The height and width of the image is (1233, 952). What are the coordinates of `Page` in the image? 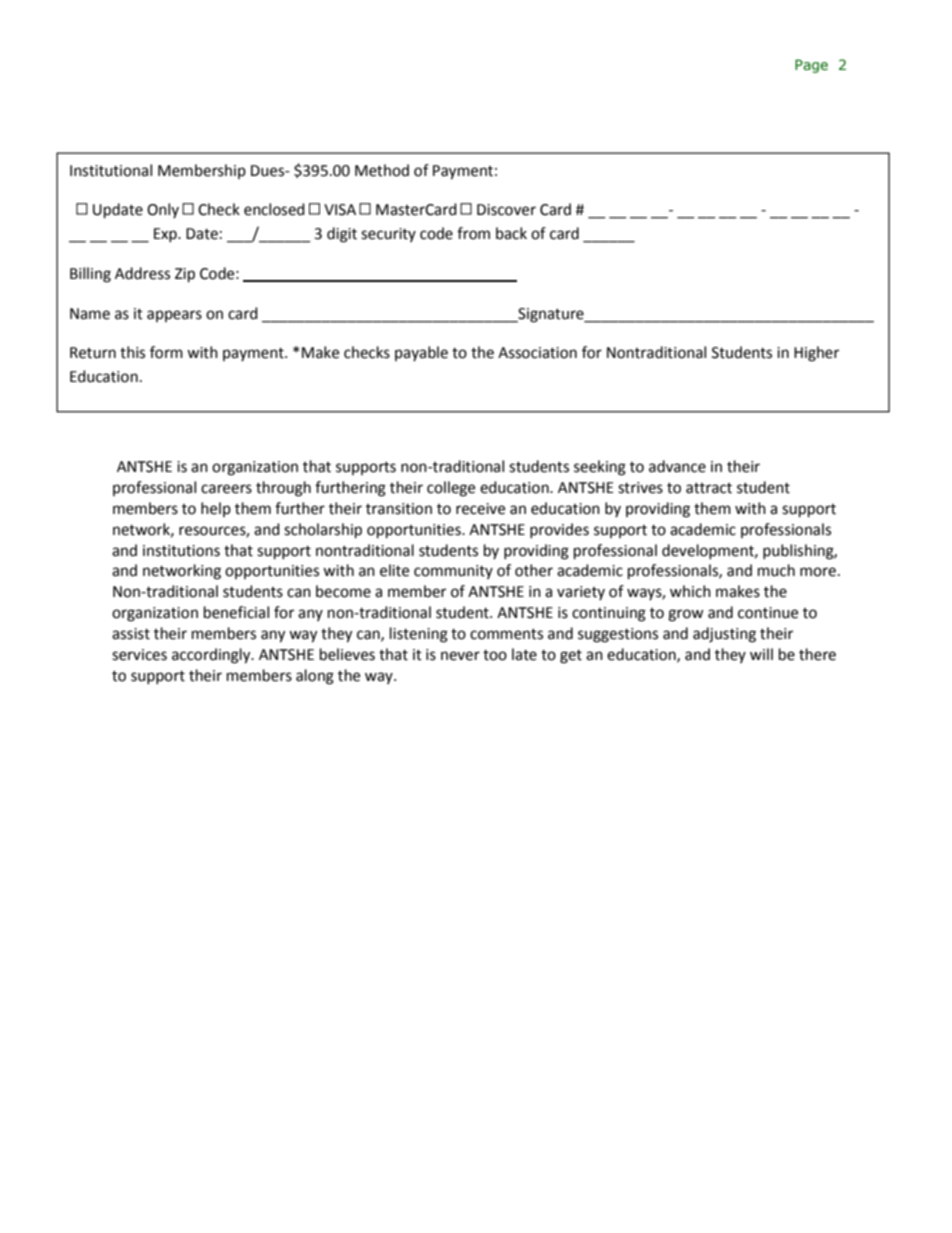 It's located at (811, 66).
